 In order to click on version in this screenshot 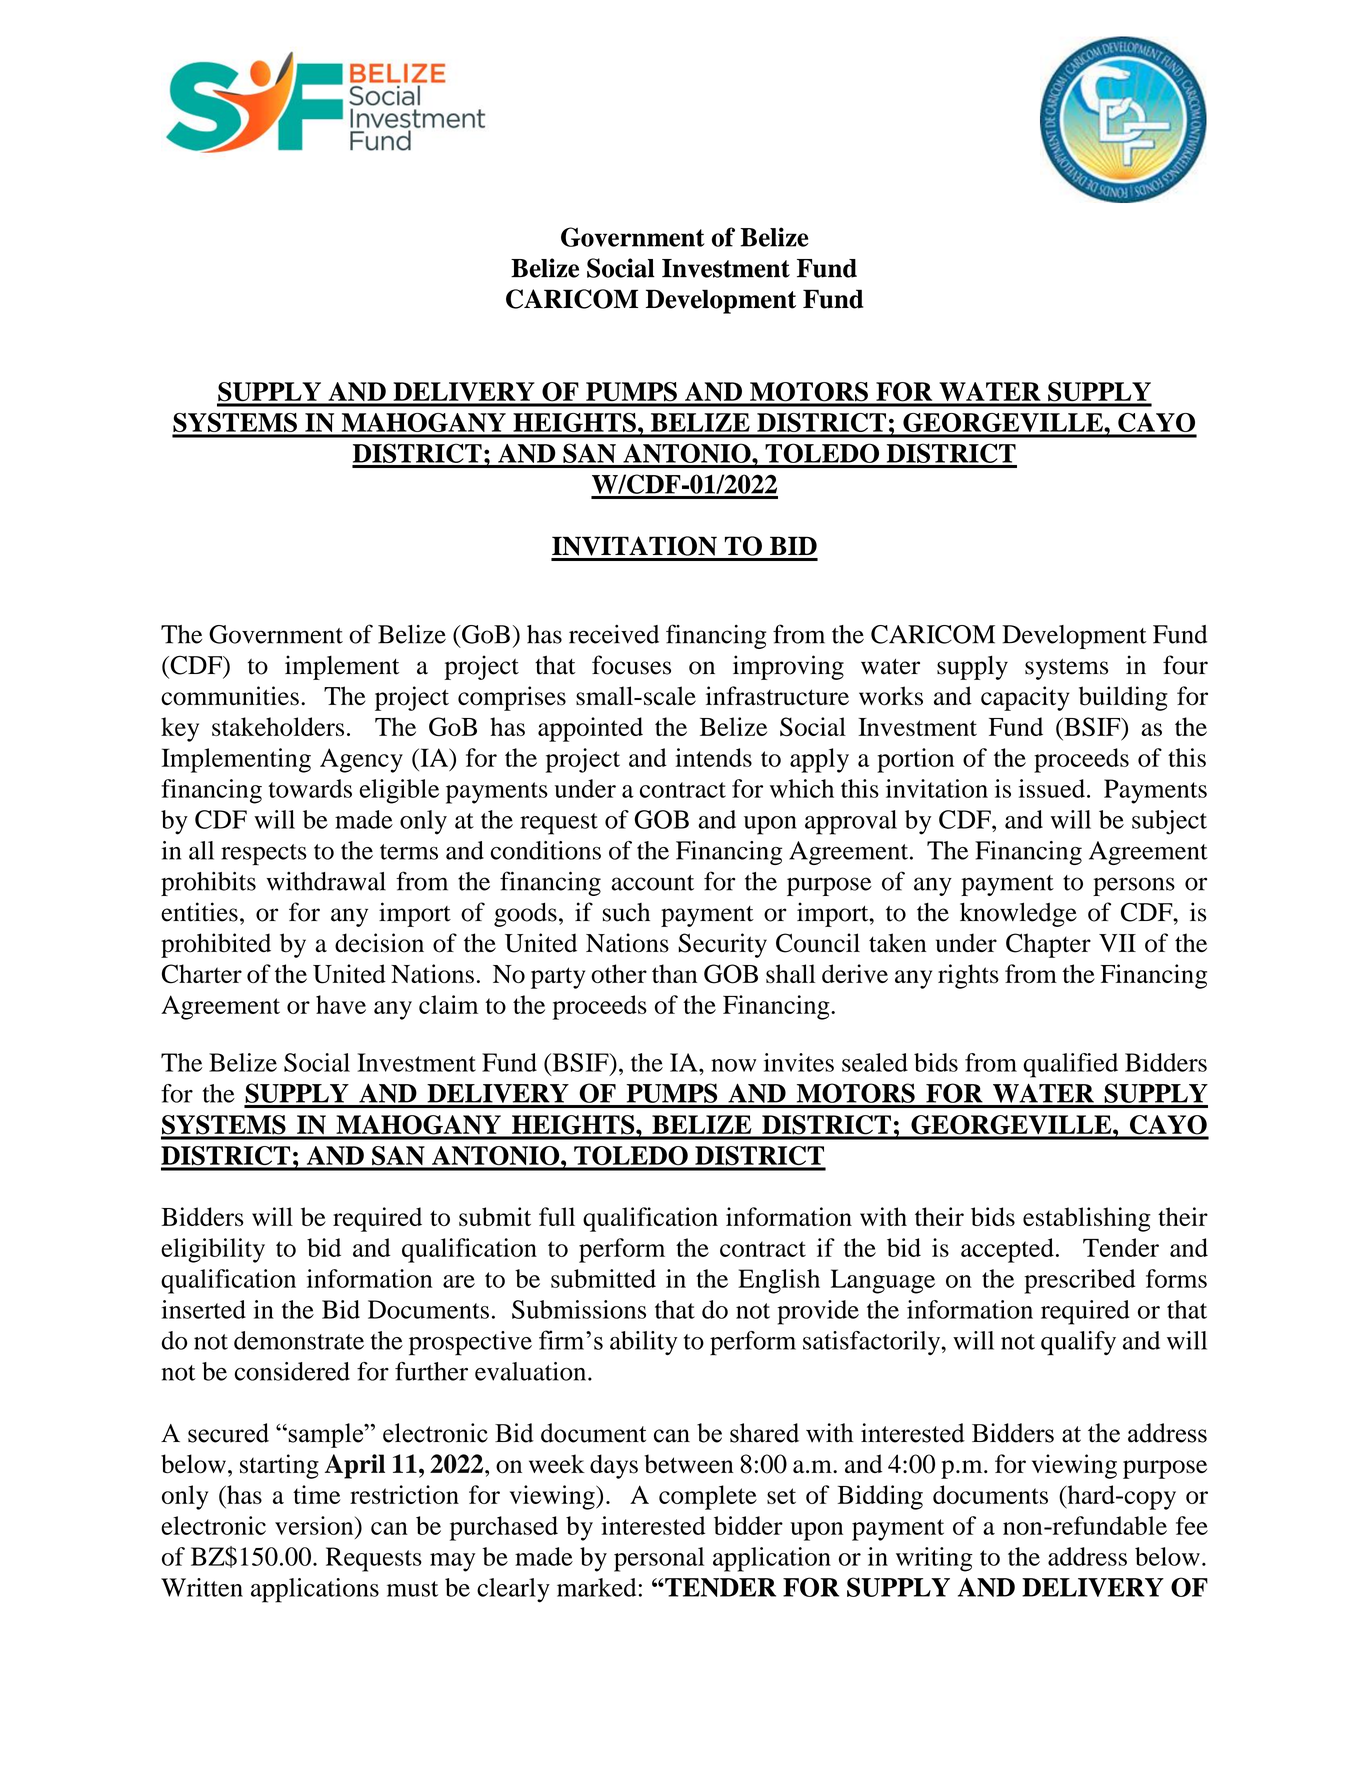, I will do `click(315, 1525)`.
